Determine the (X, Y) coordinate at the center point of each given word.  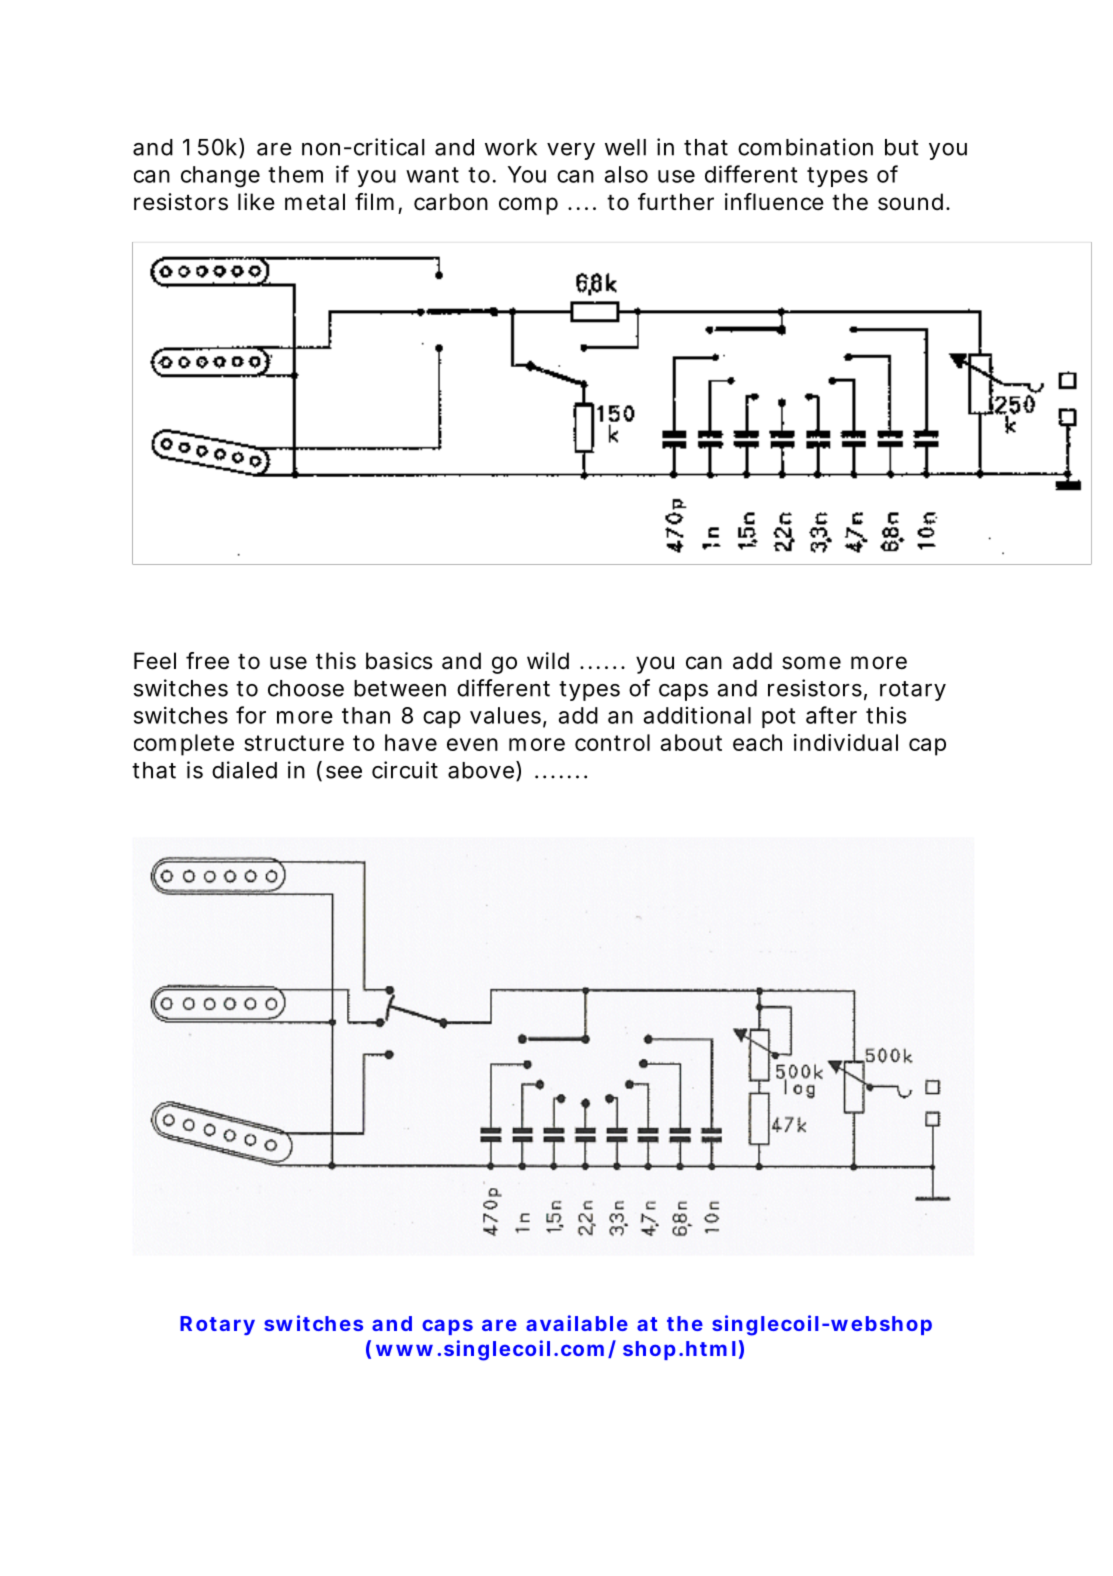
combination (805, 147)
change (220, 177)
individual (846, 742)
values (507, 716)
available (577, 1323)
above (481, 770)
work (511, 147)
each (757, 742)
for (251, 715)
